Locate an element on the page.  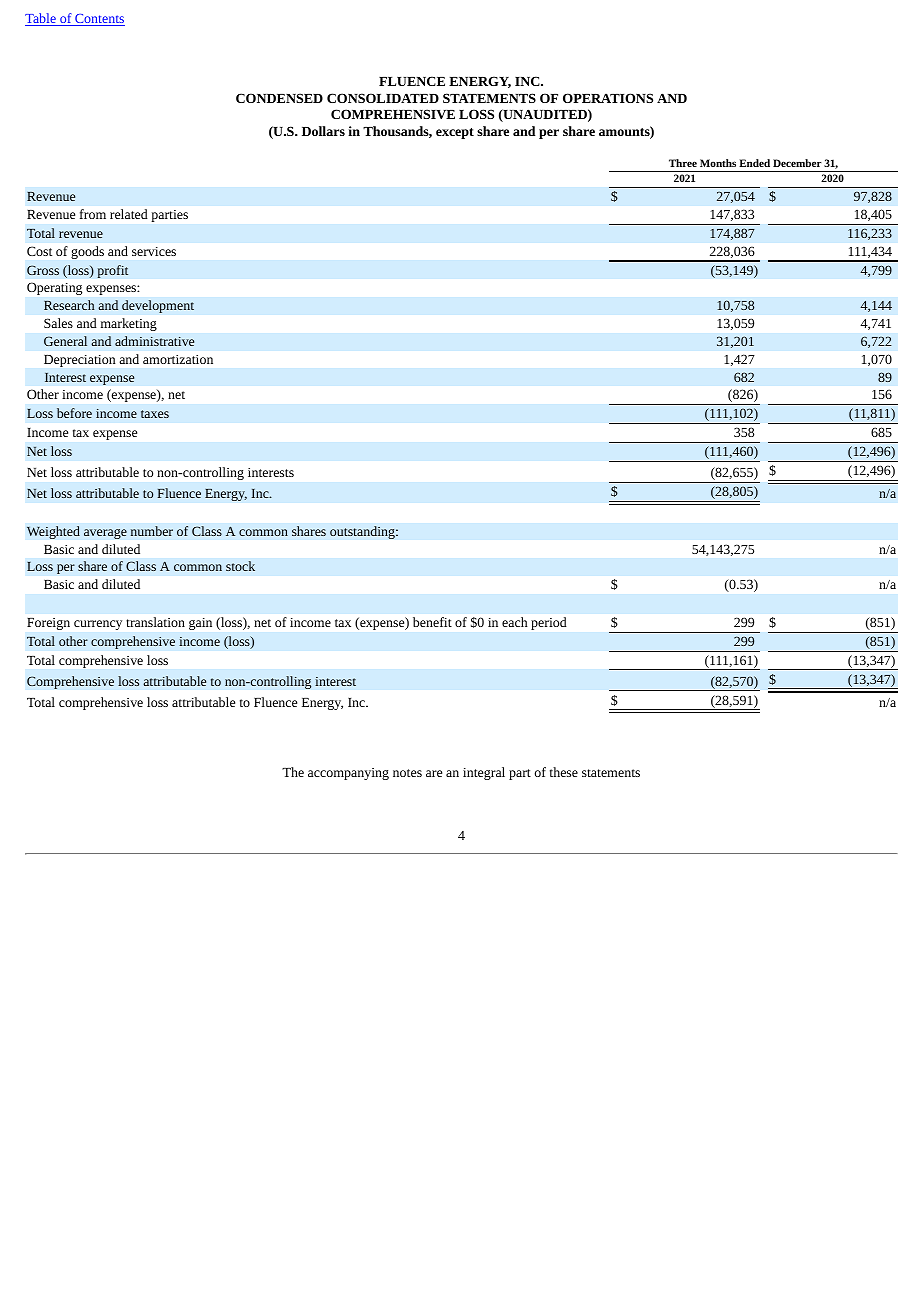
these is located at coordinates (564, 772).
